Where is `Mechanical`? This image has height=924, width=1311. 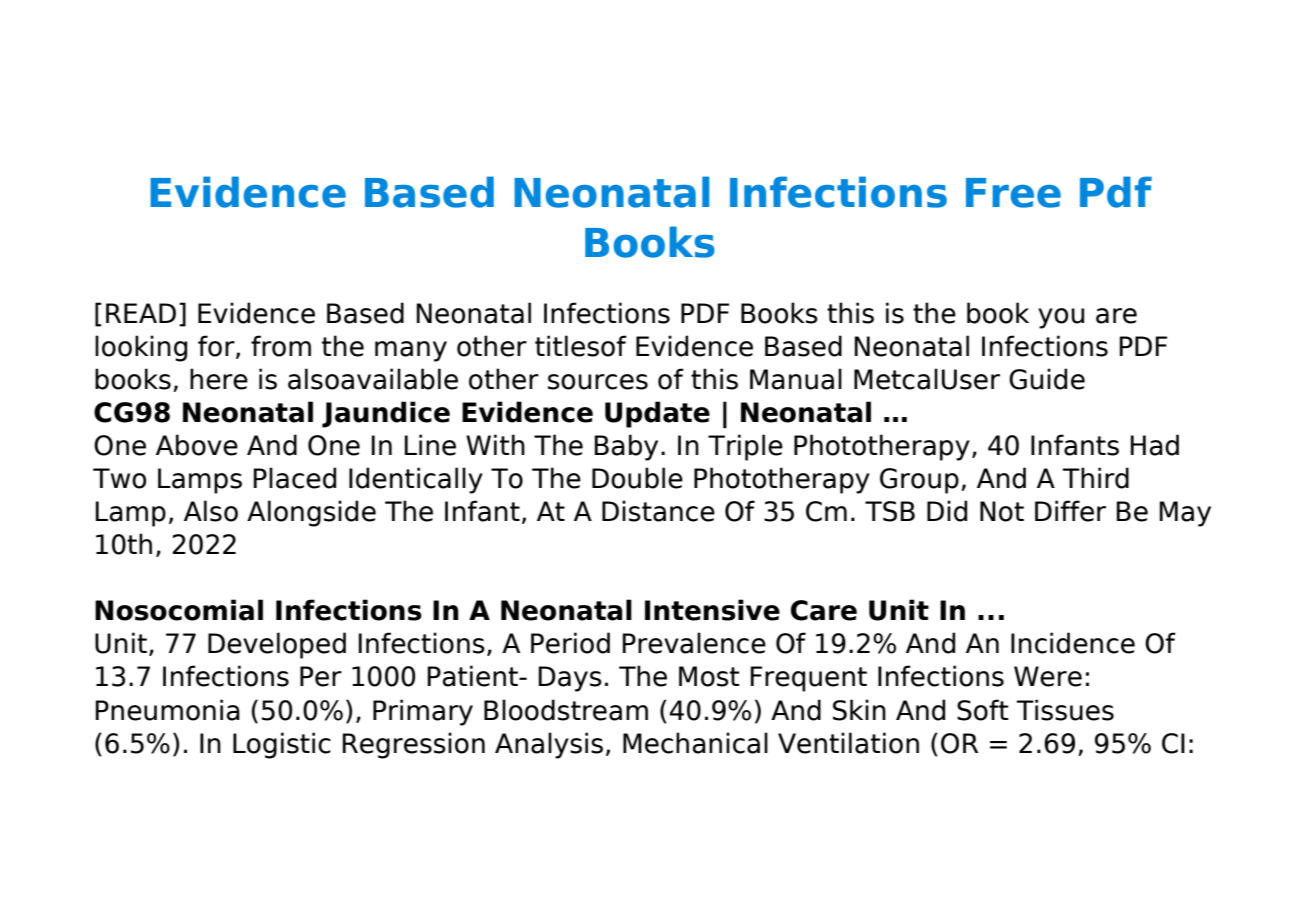 Mechanical is located at coordinates (695, 743).
